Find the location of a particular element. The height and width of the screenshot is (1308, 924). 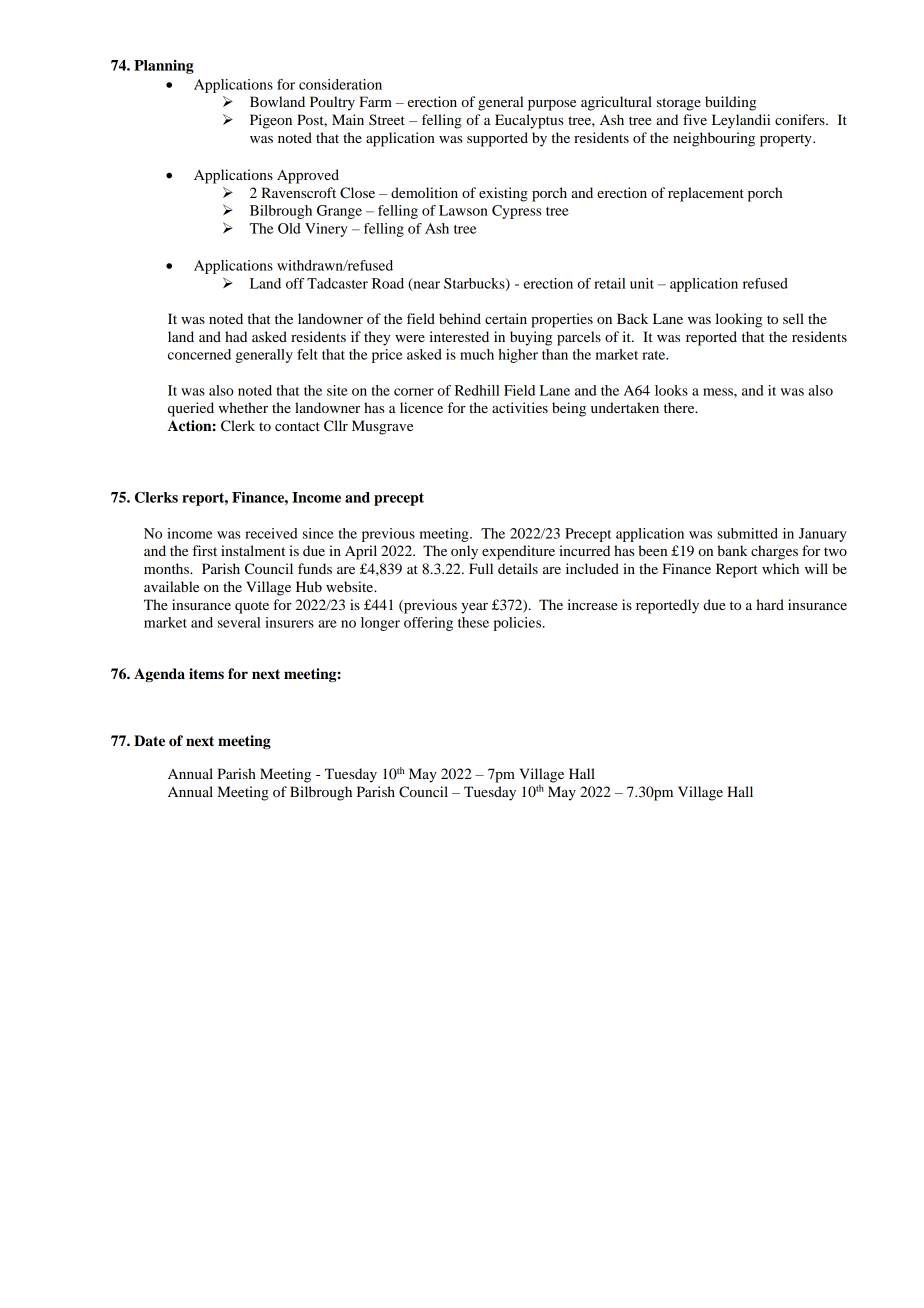

building is located at coordinates (730, 103).
